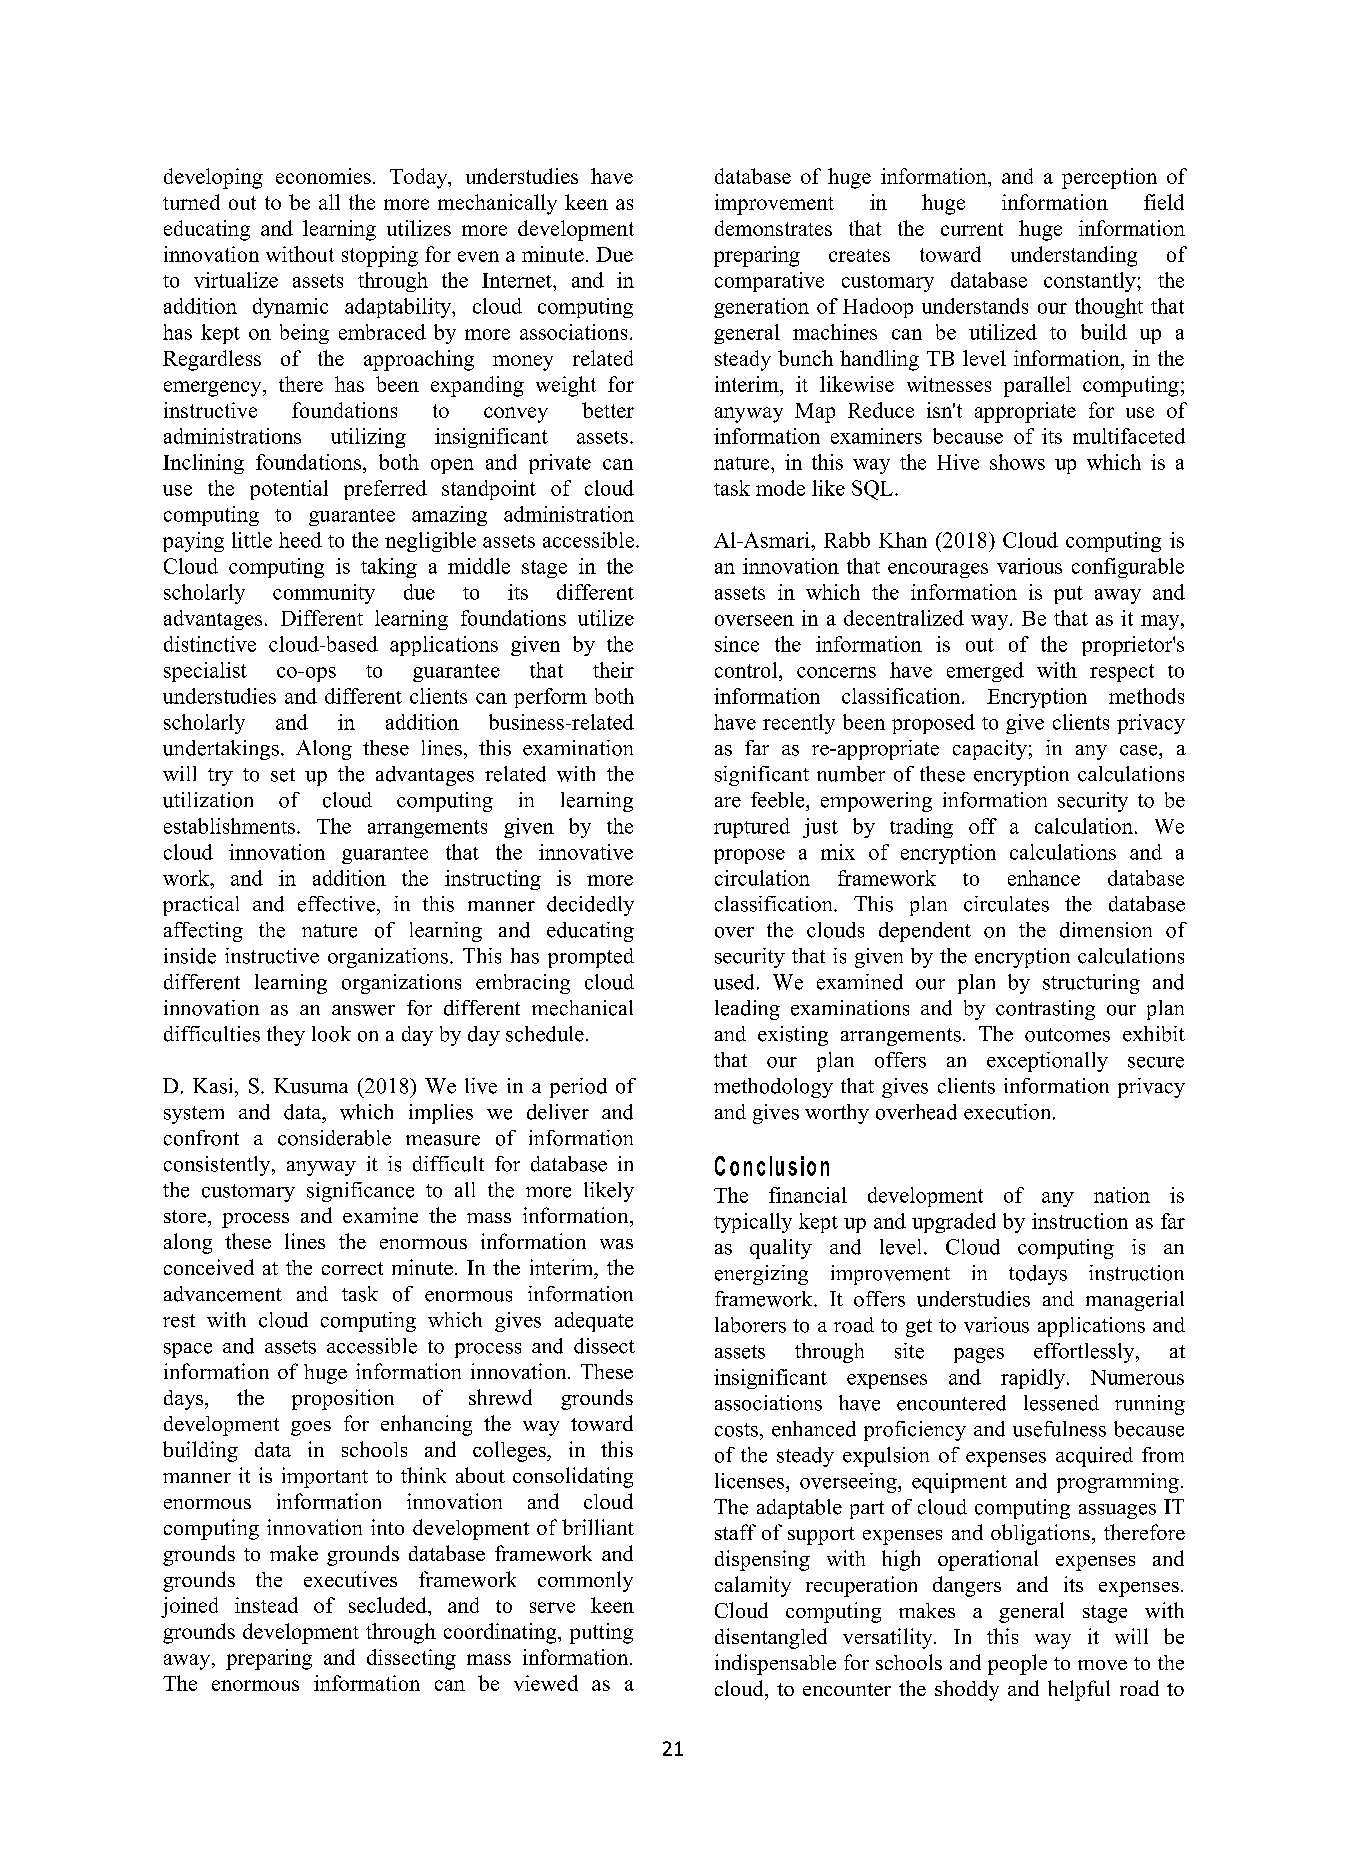  What do you see at coordinates (336, 904) in the page?
I see `effective` at bounding box center [336, 904].
